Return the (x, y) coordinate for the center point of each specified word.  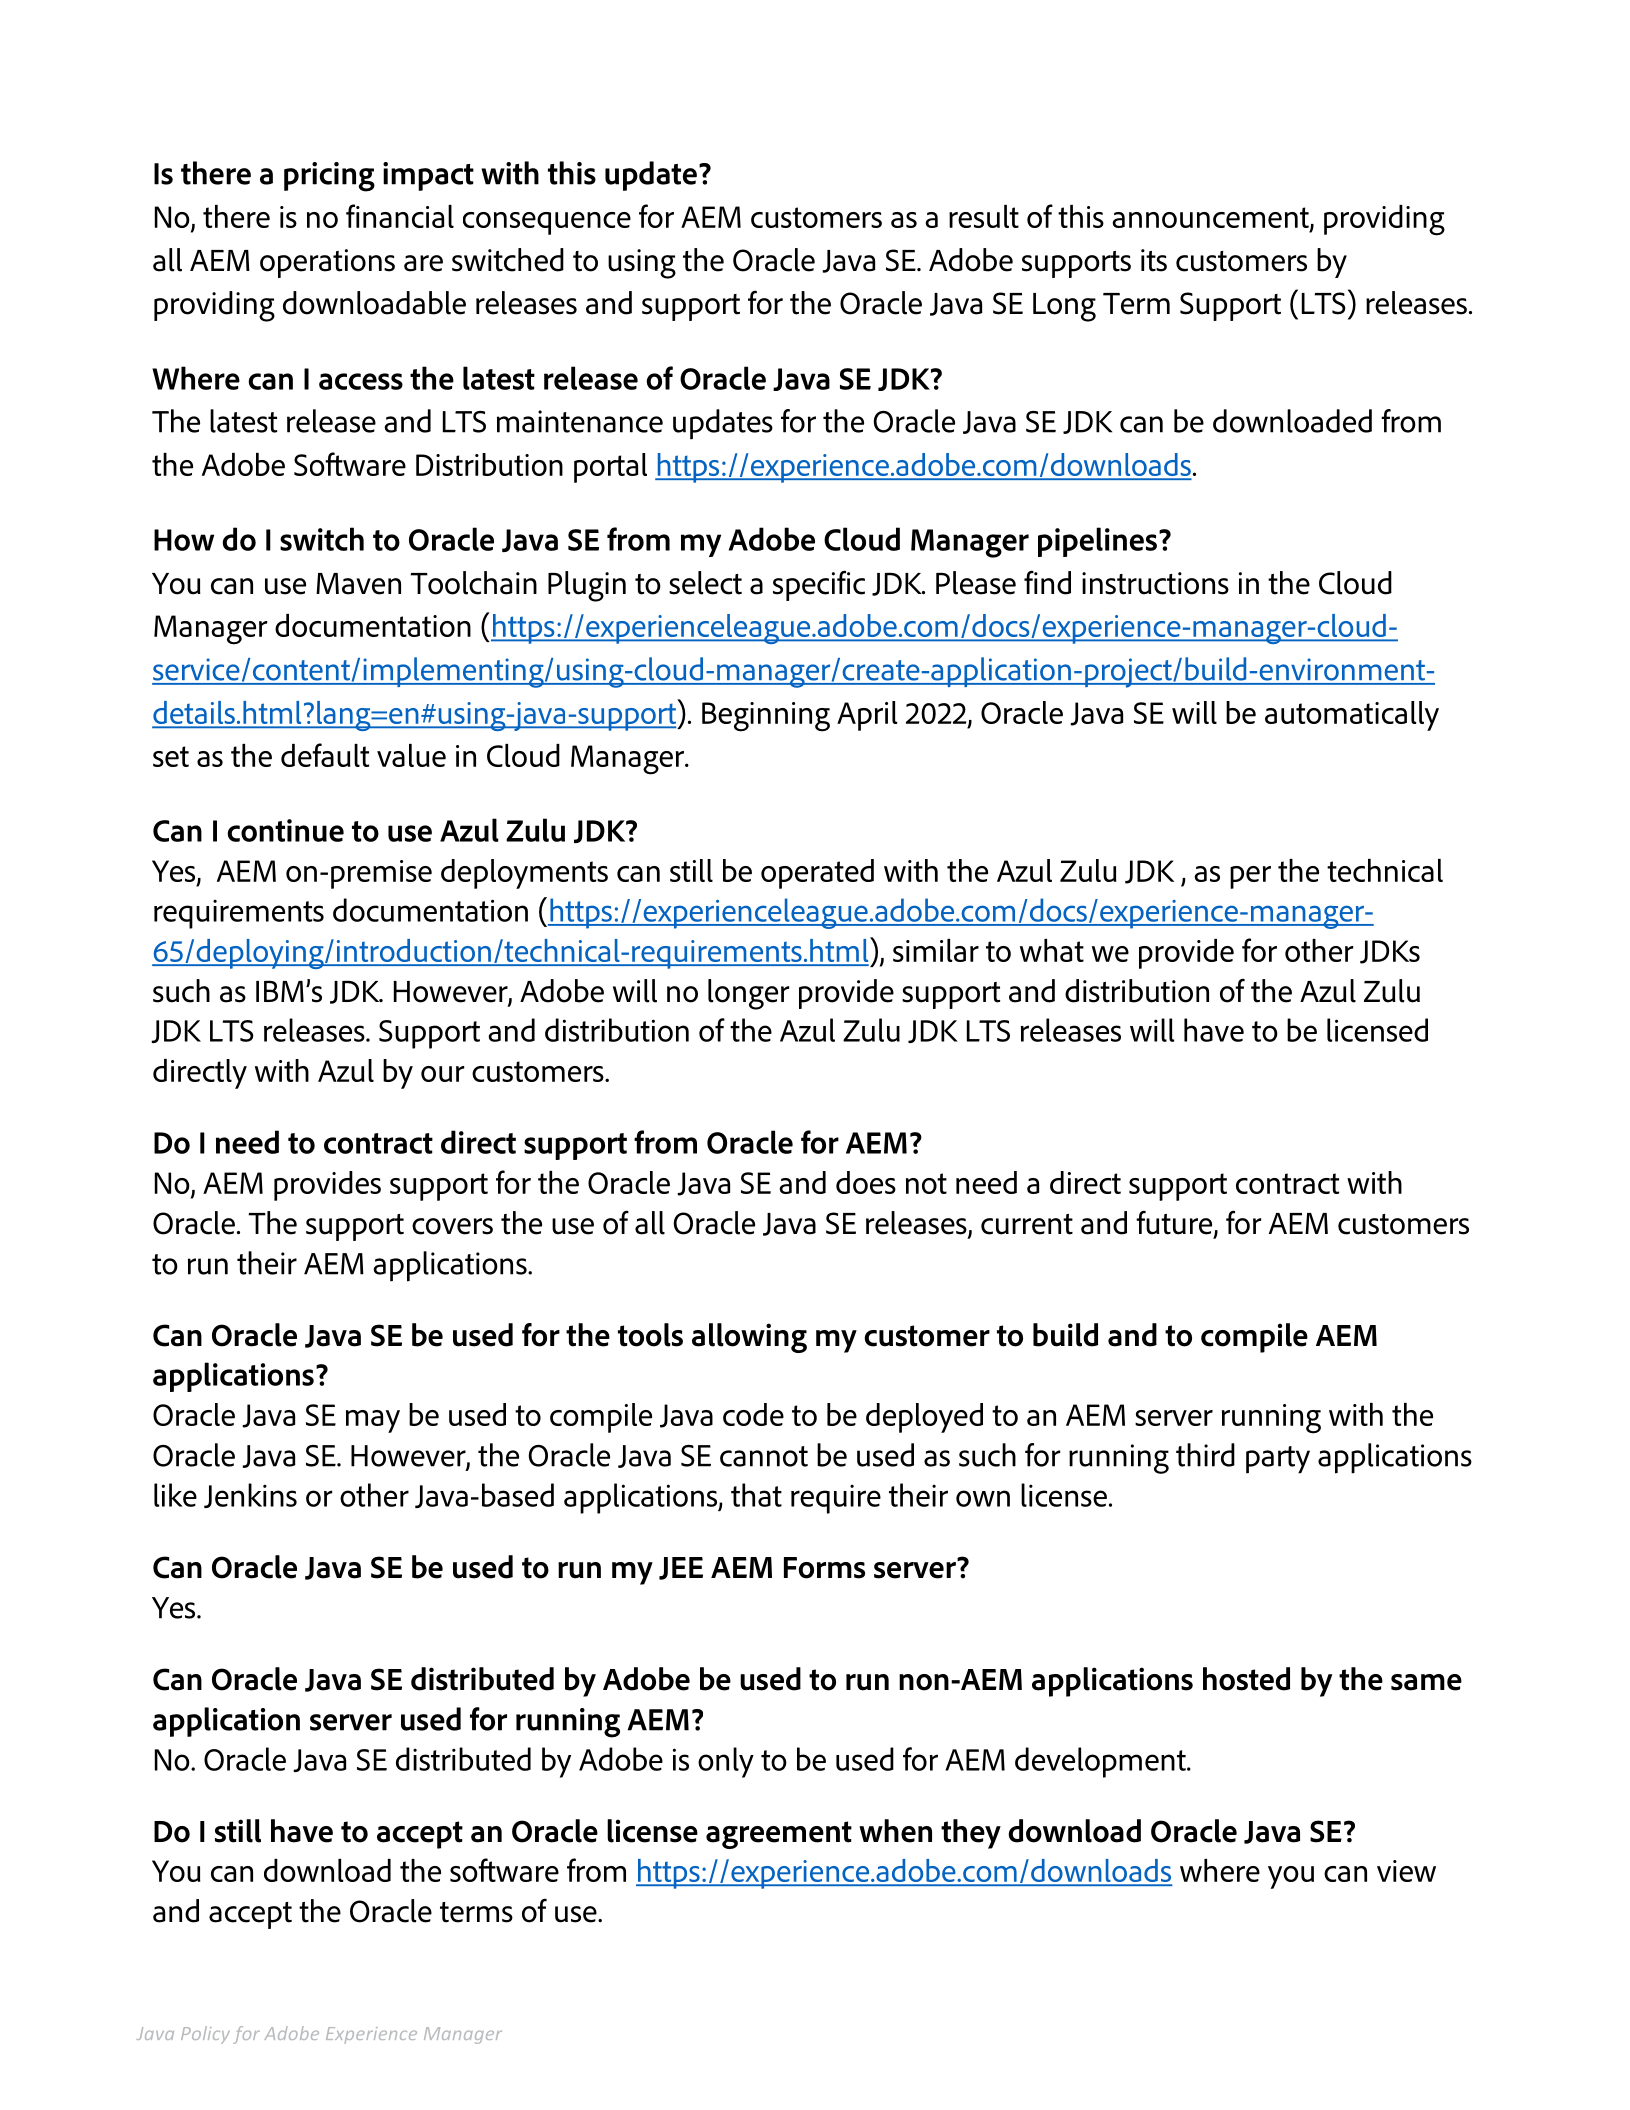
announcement (1211, 218)
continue (285, 830)
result (984, 216)
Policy (205, 2035)
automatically (1352, 716)
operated (817, 874)
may (373, 1421)
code (753, 1414)
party (1278, 1460)
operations (327, 263)
